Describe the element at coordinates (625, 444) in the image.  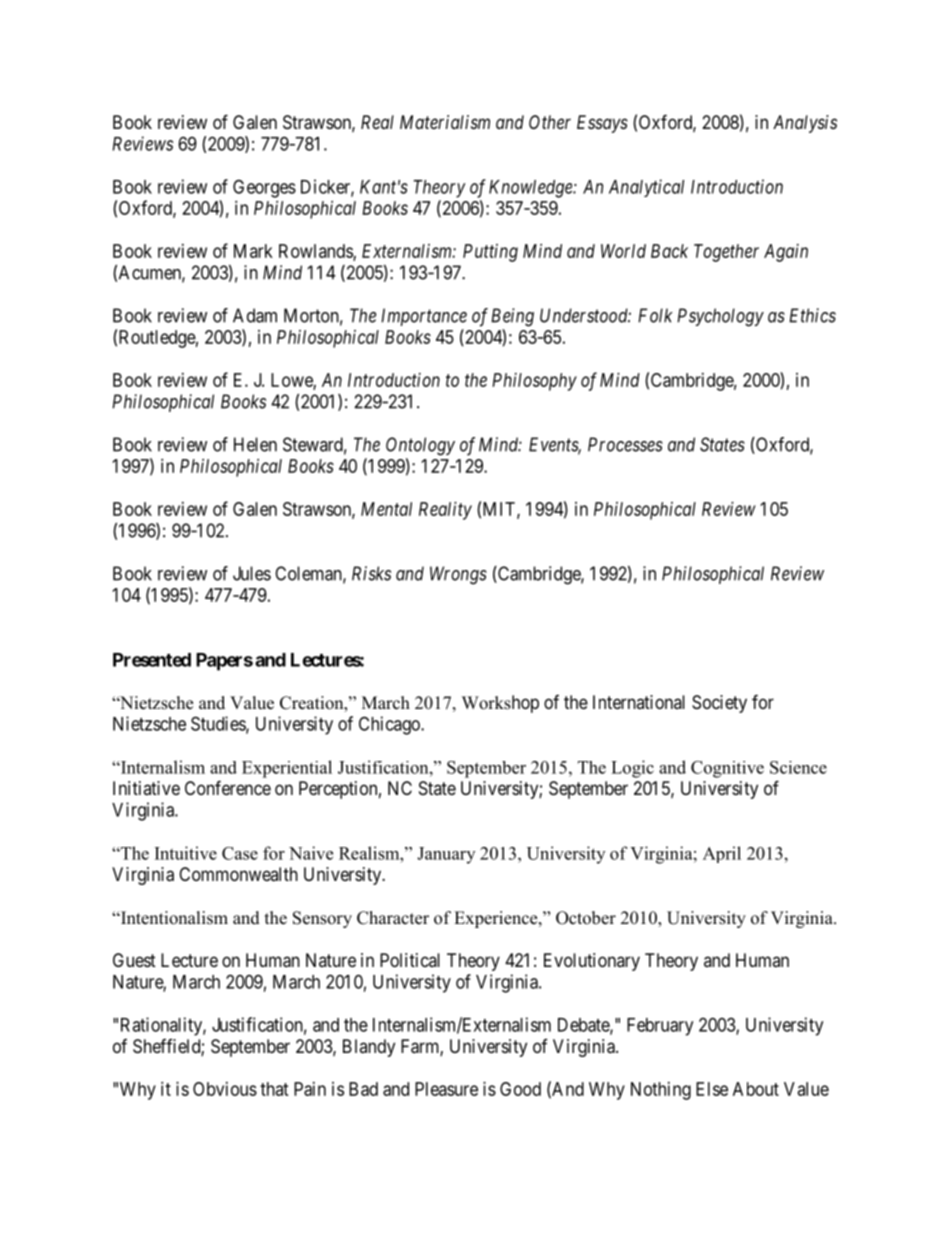
I see `Processes` at that location.
